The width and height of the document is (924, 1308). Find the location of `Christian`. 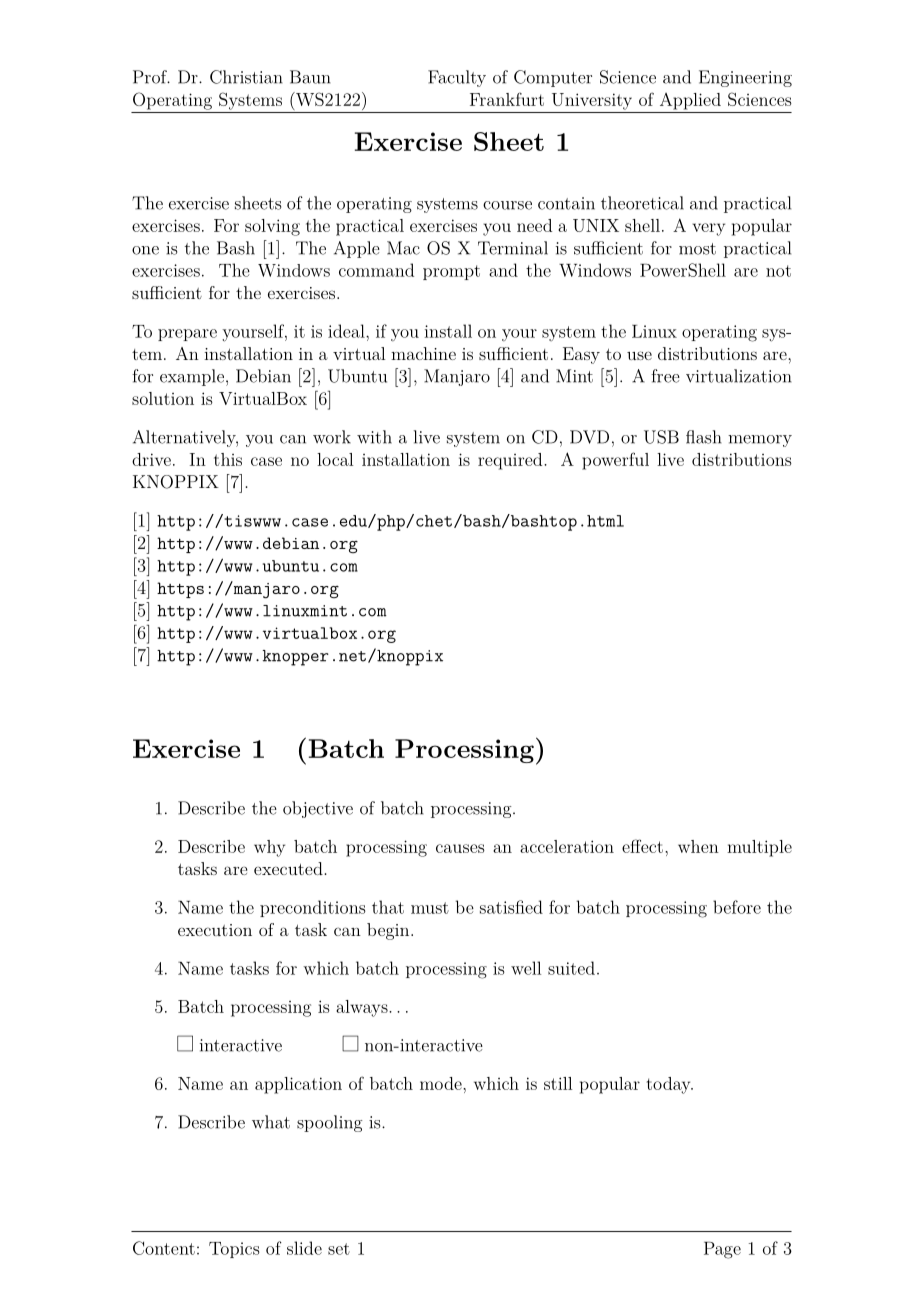

Christian is located at coordinates (246, 77).
